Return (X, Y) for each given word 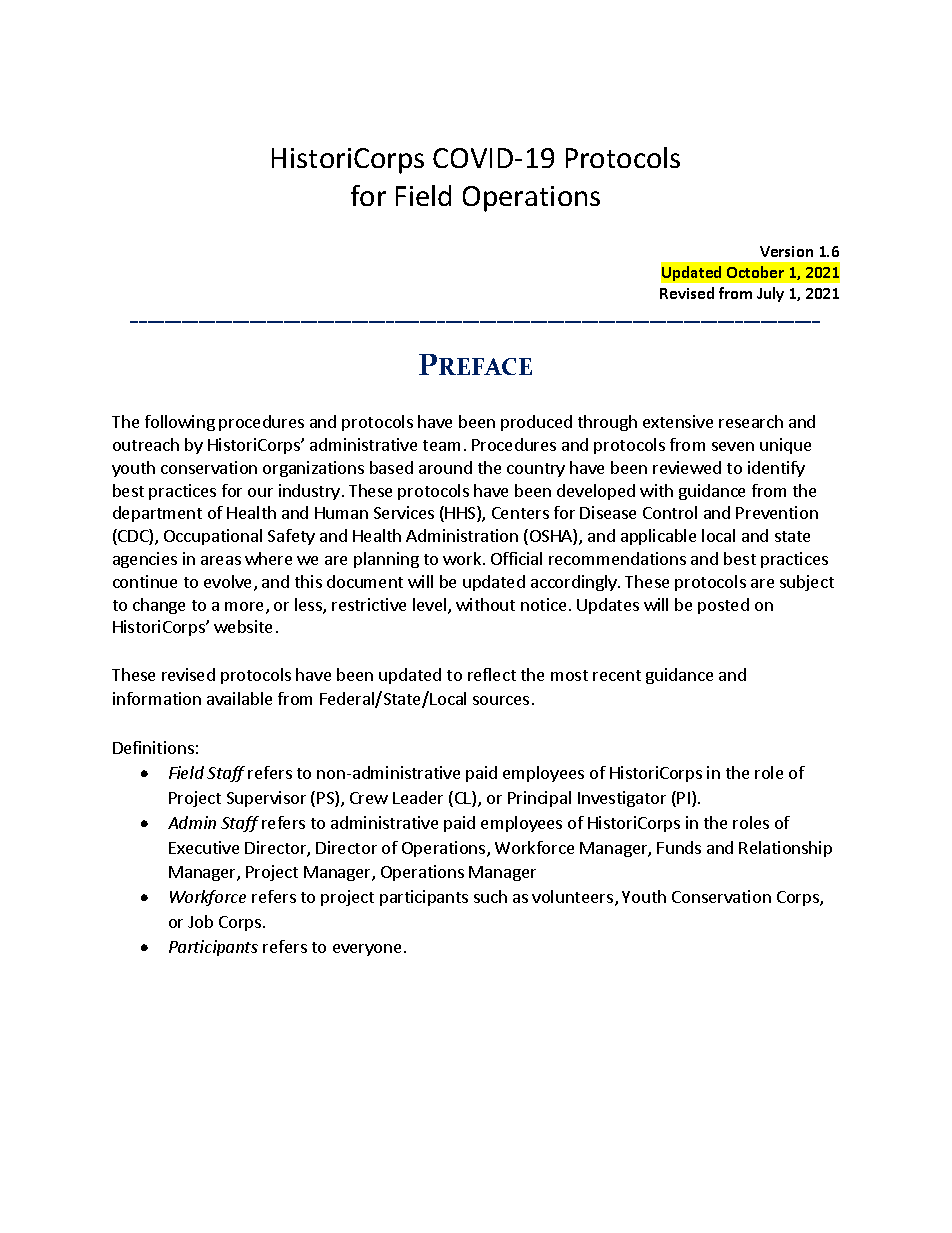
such (490, 896)
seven (733, 446)
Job (200, 921)
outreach (146, 444)
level (431, 606)
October (755, 272)
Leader (418, 797)
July (770, 294)
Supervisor (266, 799)
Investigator (622, 799)
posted (723, 606)
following (180, 423)
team (441, 445)
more (246, 608)
